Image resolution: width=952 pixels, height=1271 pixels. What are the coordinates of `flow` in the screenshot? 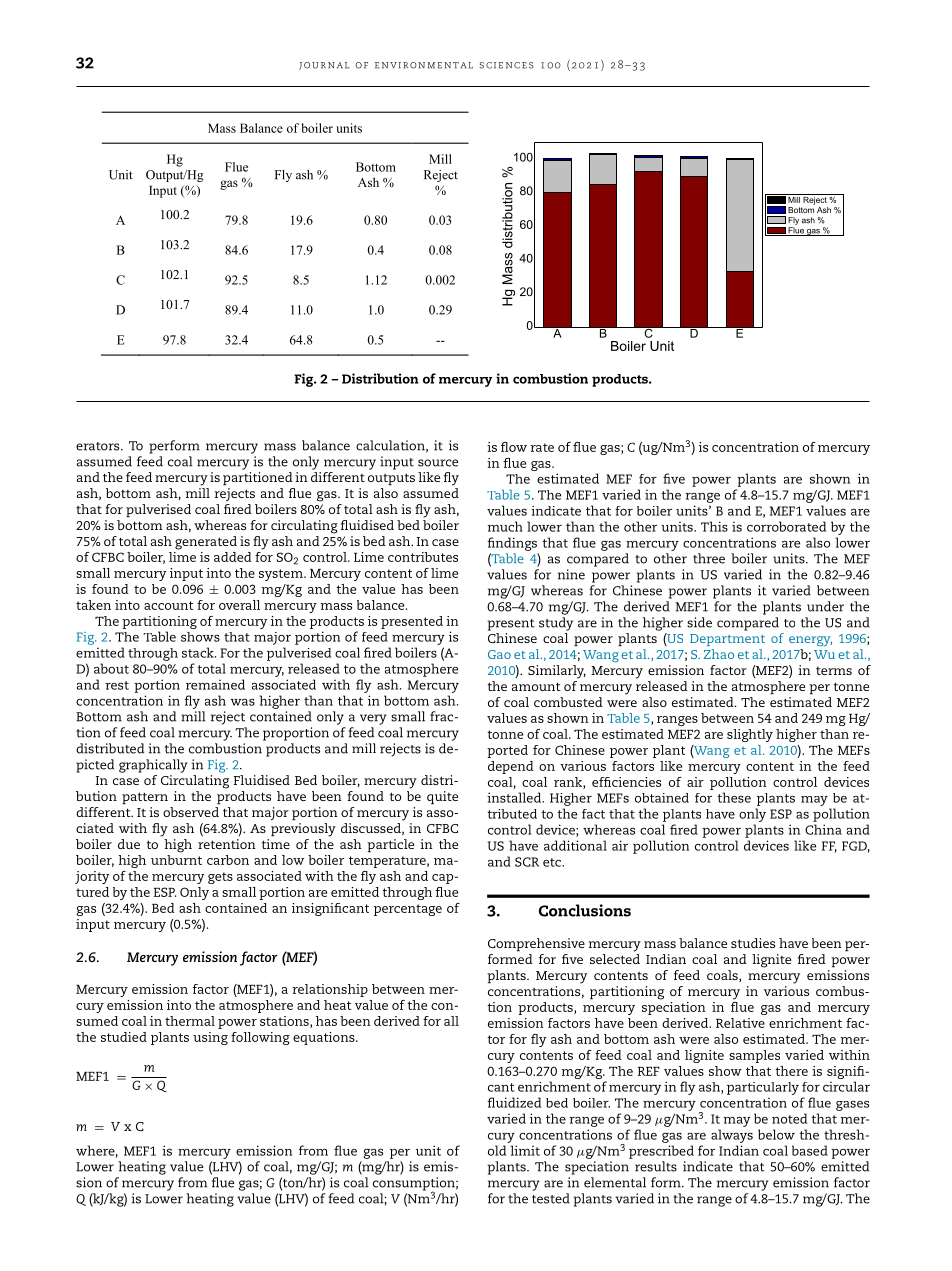 It's located at (514, 447).
